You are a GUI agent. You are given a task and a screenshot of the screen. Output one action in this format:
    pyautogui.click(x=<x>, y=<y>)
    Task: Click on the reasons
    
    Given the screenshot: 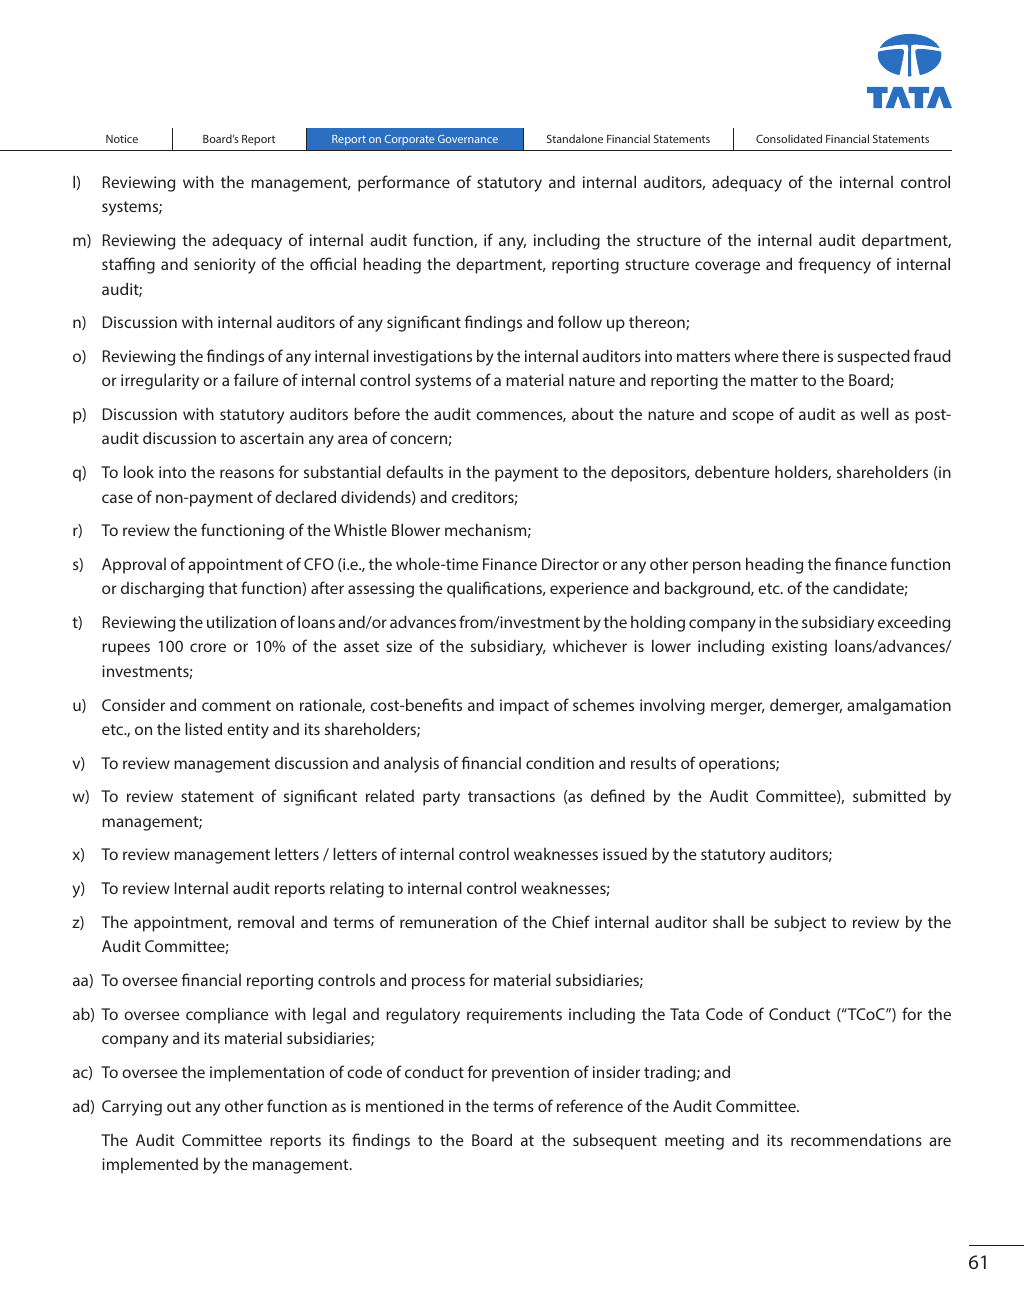 What is the action you would take?
    pyautogui.click(x=247, y=473)
